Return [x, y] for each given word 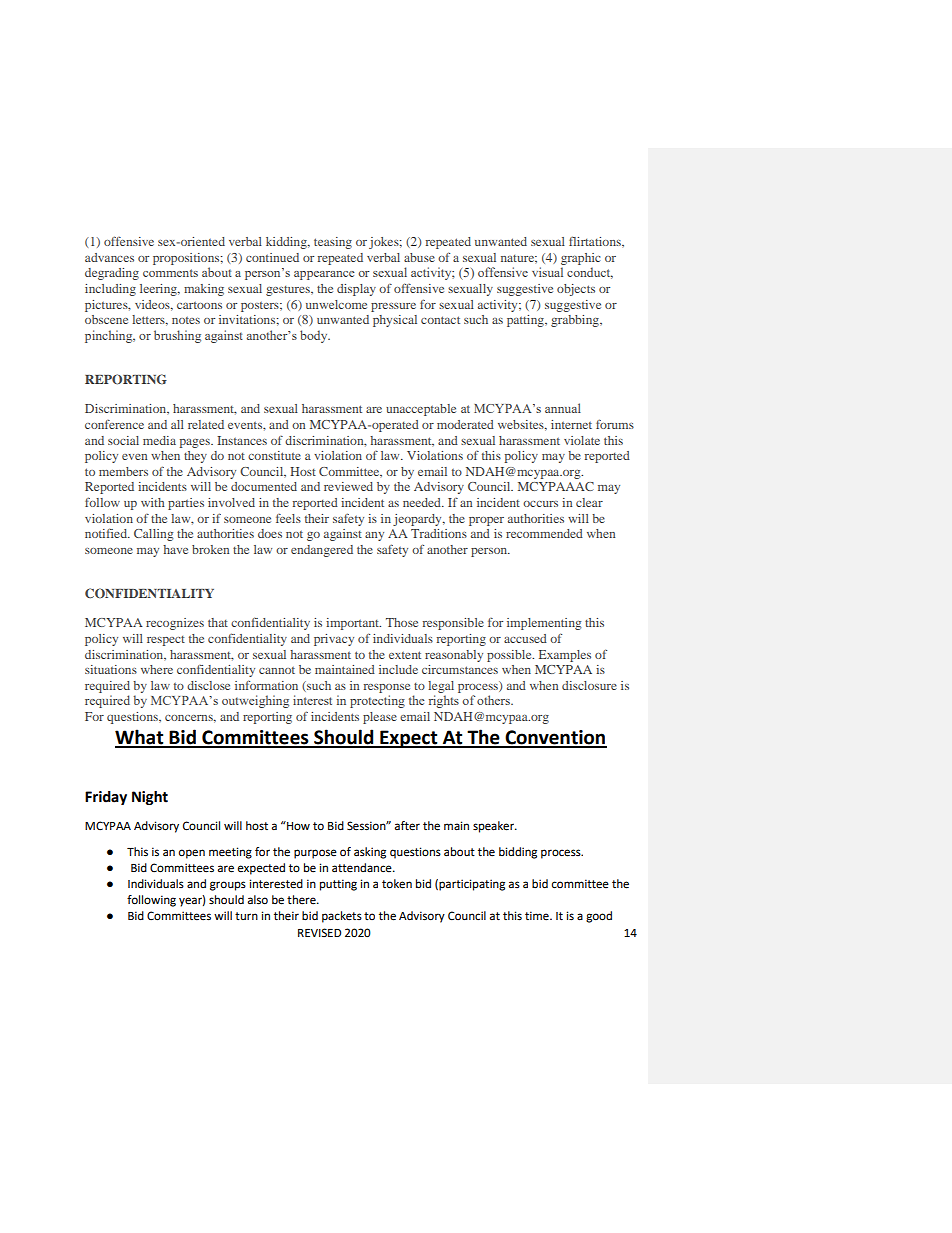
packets [342, 917]
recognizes [175, 624]
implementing [544, 624]
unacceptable [421, 410]
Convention [555, 738]
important [353, 624]
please [380, 718]
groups [228, 886]
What [140, 738]
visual [547, 272]
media [159, 440]
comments [170, 273]
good [599, 917]
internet [571, 424]
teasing [333, 243]
